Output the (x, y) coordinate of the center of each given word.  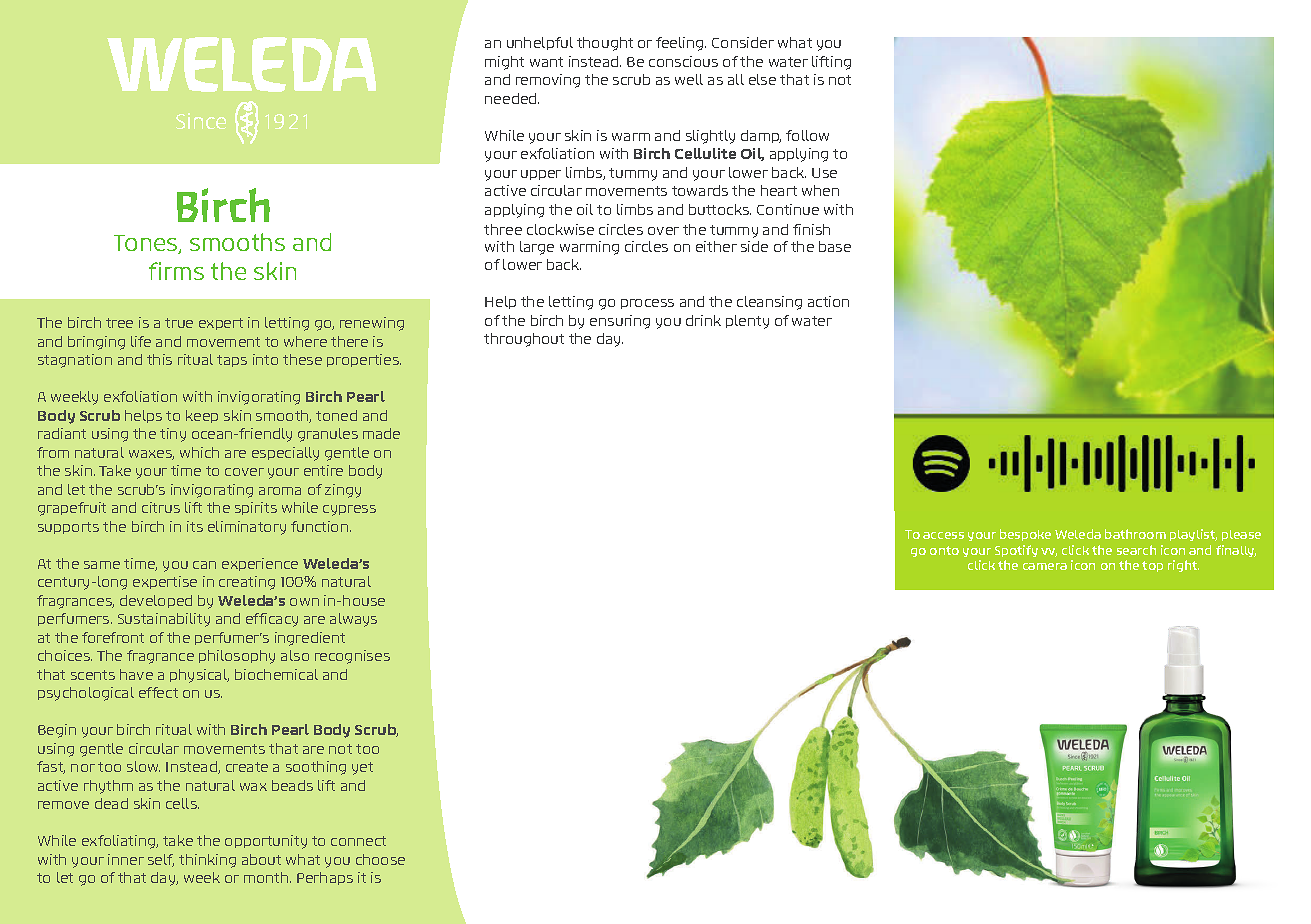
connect (358, 841)
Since (201, 121)
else (762, 79)
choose (380, 859)
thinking (207, 861)
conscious (683, 61)
